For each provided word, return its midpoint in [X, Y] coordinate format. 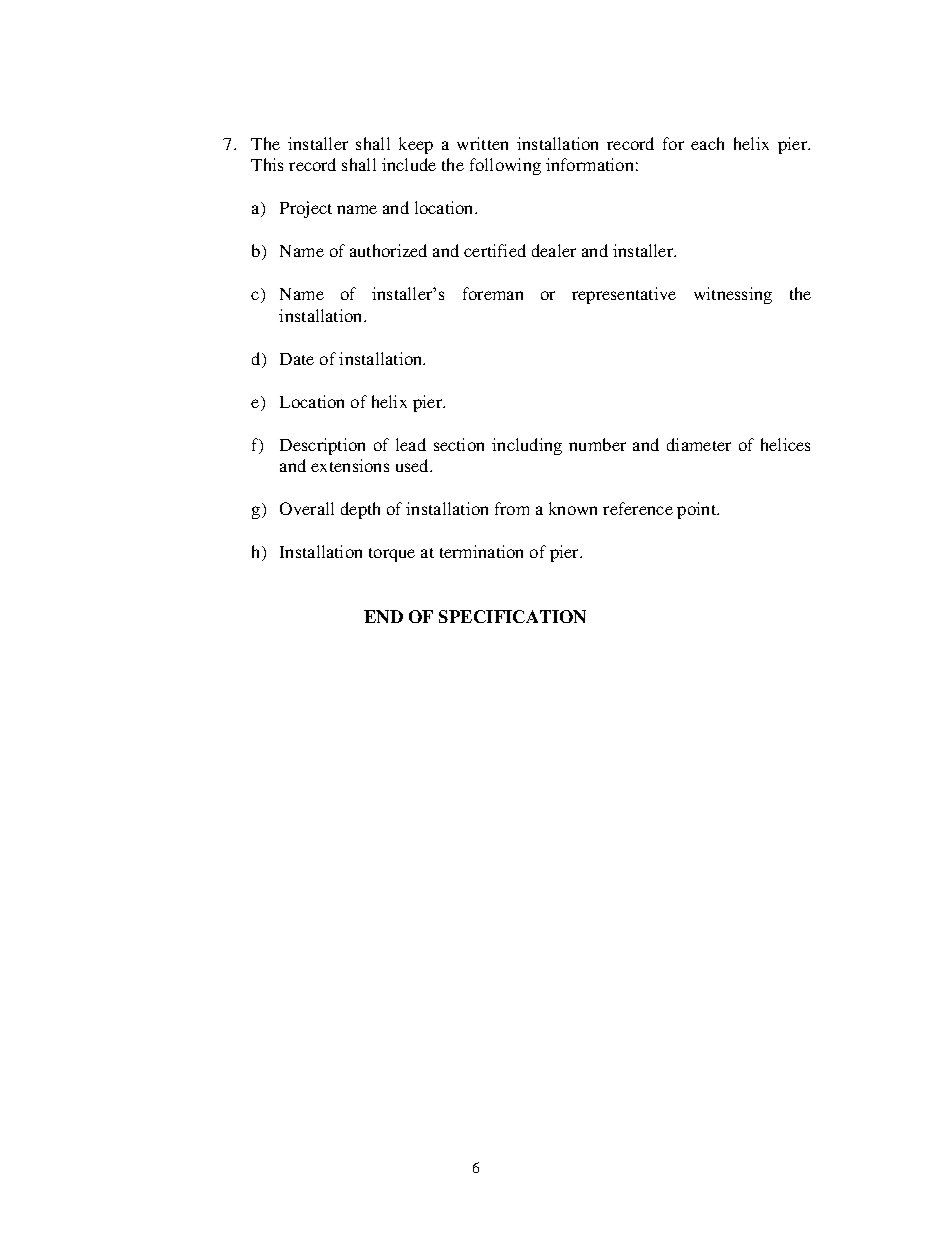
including [527, 446]
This [267, 164]
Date [297, 359]
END [383, 616]
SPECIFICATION [512, 616]
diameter [699, 444]
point [698, 510]
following [505, 166]
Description [322, 446]
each [707, 143]
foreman [493, 293]
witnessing [733, 295]
